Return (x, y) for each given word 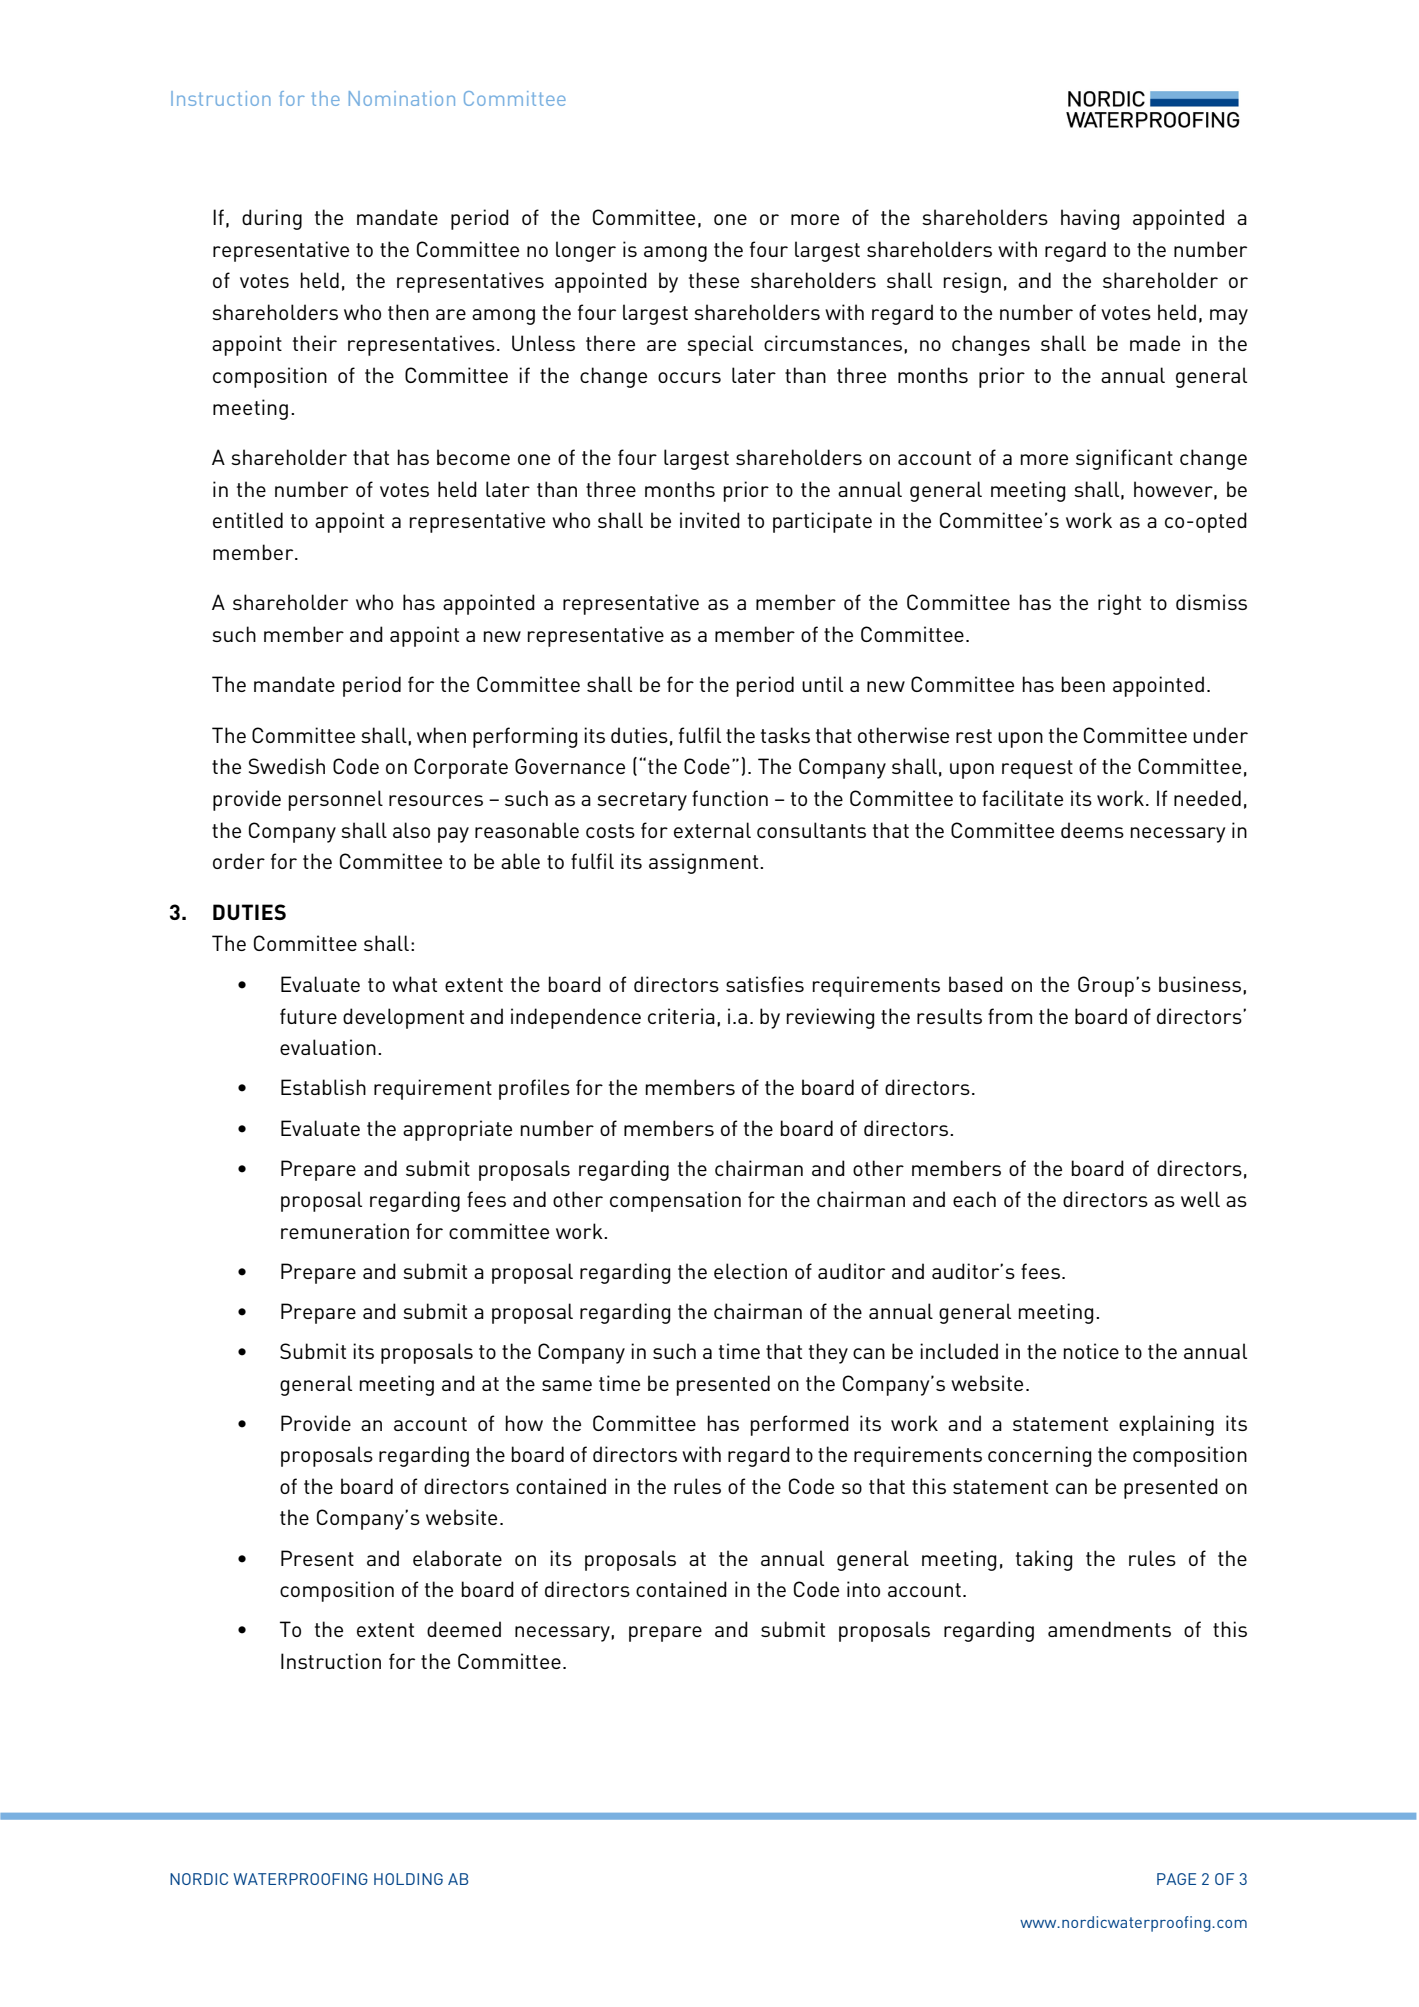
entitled (248, 520)
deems (1092, 830)
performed (800, 1425)
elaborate (457, 1558)
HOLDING (408, 1879)
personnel (336, 800)
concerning (1039, 1456)
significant (1124, 459)
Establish (323, 1087)
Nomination (402, 98)
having (1090, 219)
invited (710, 520)
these (714, 280)
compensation (675, 1201)
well (1200, 1199)
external (712, 830)
